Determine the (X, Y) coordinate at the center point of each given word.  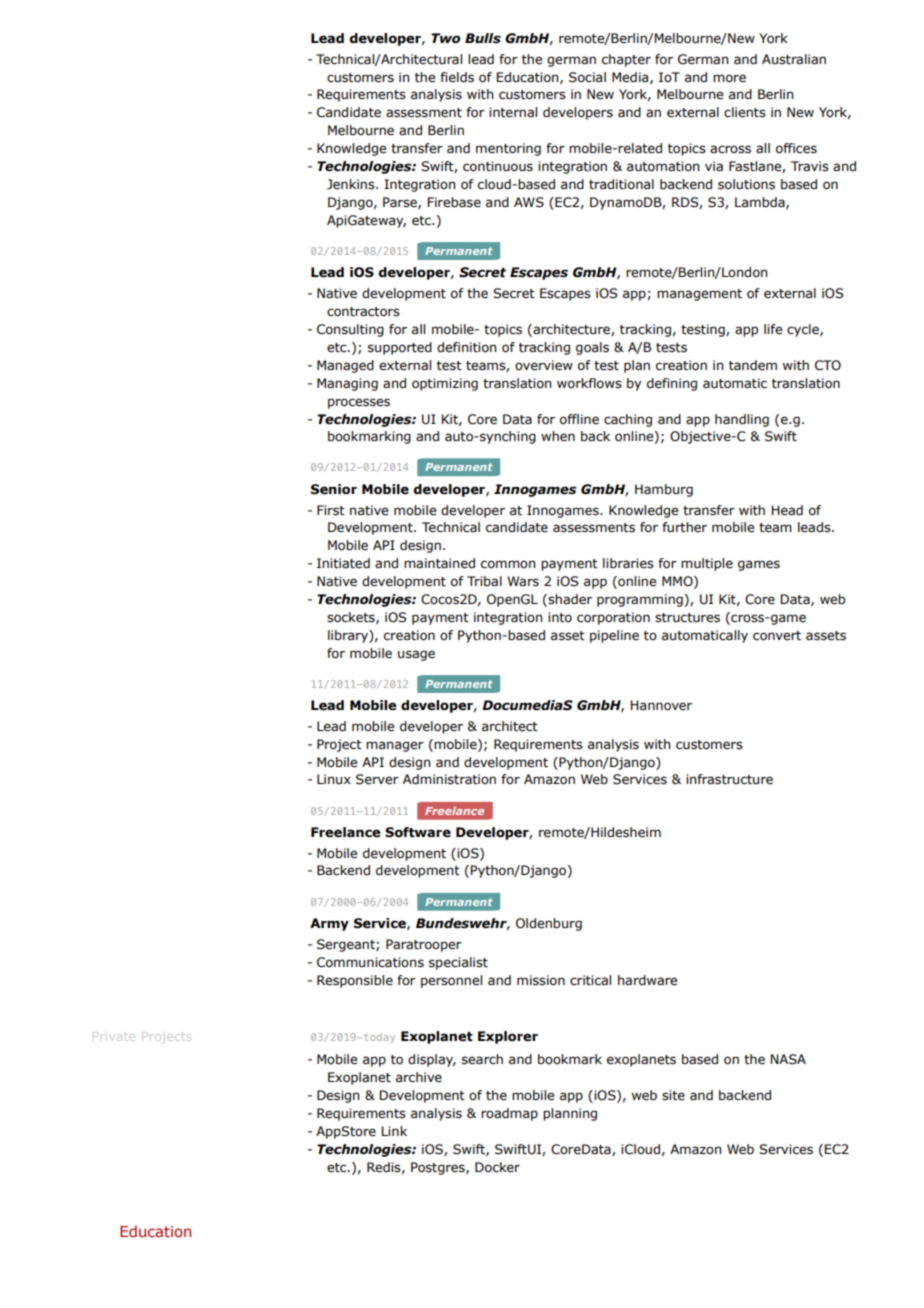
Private (114, 1035)
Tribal (484, 581)
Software (418, 832)
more (729, 78)
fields (457, 77)
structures (687, 618)
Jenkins (352, 184)
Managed (345, 366)
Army (329, 924)
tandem (753, 365)
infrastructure (729, 779)
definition (466, 347)
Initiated (343, 563)
